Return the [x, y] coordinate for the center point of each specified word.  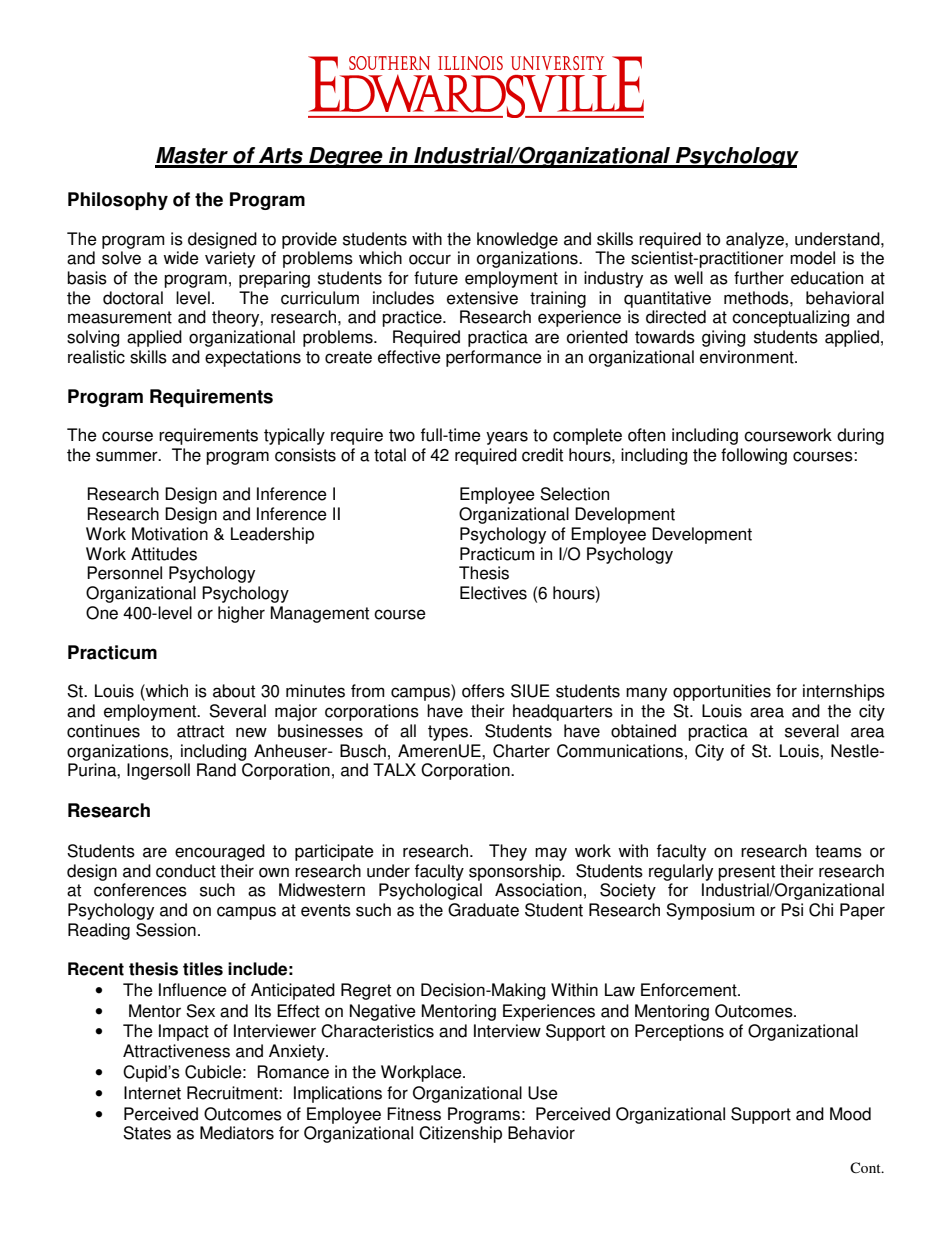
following [754, 456]
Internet [152, 1093]
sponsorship [516, 872]
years [507, 438]
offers [483, 691]
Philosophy [118, 201]
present [746, 873]
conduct [186, 871]
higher [241, 614]
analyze [756, 240]
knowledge [517, 240]
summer [128, 456]
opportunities [722, 692]
